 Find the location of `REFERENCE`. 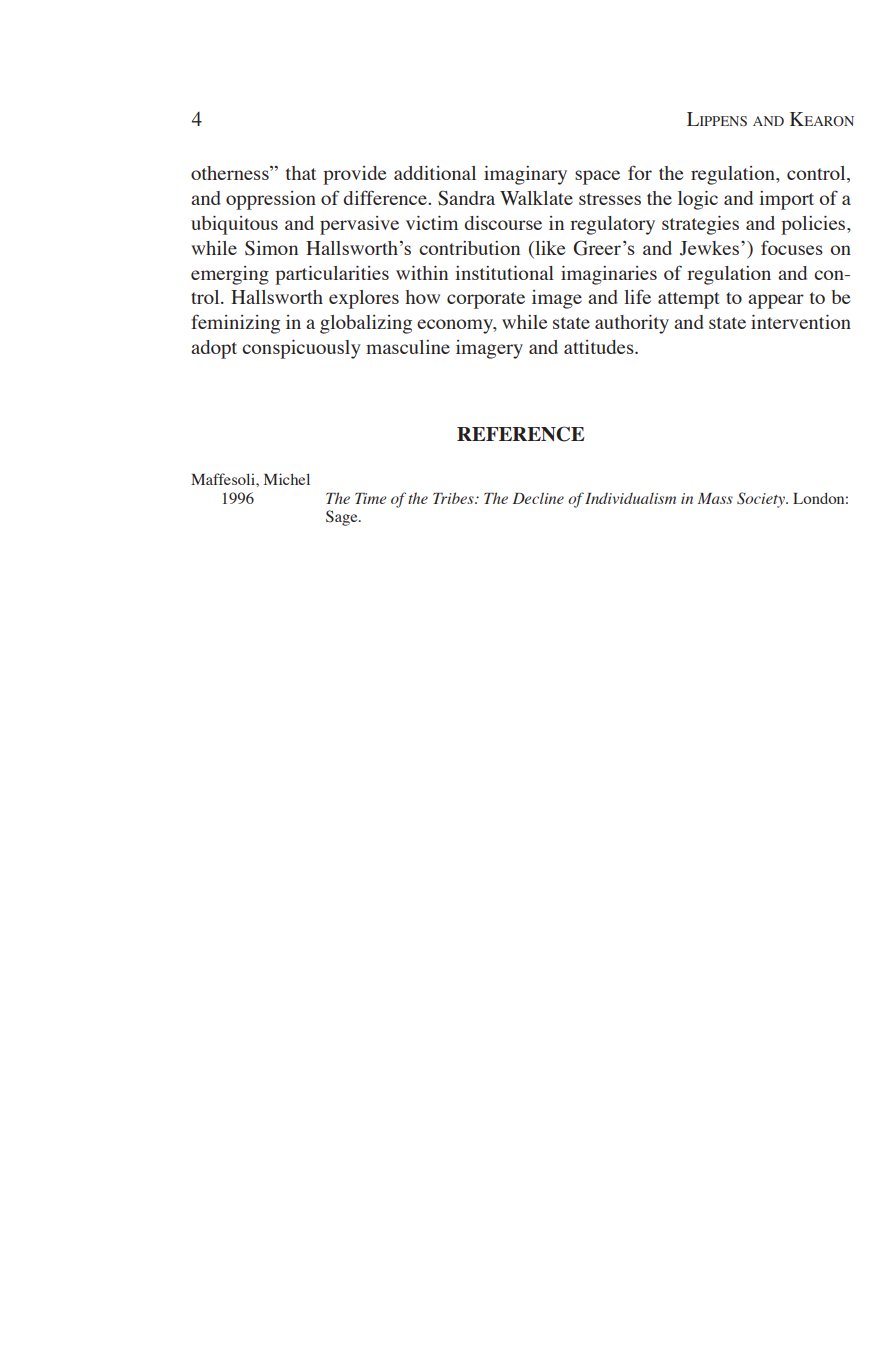

REFERENCE is located at coordinates (521, 434).
